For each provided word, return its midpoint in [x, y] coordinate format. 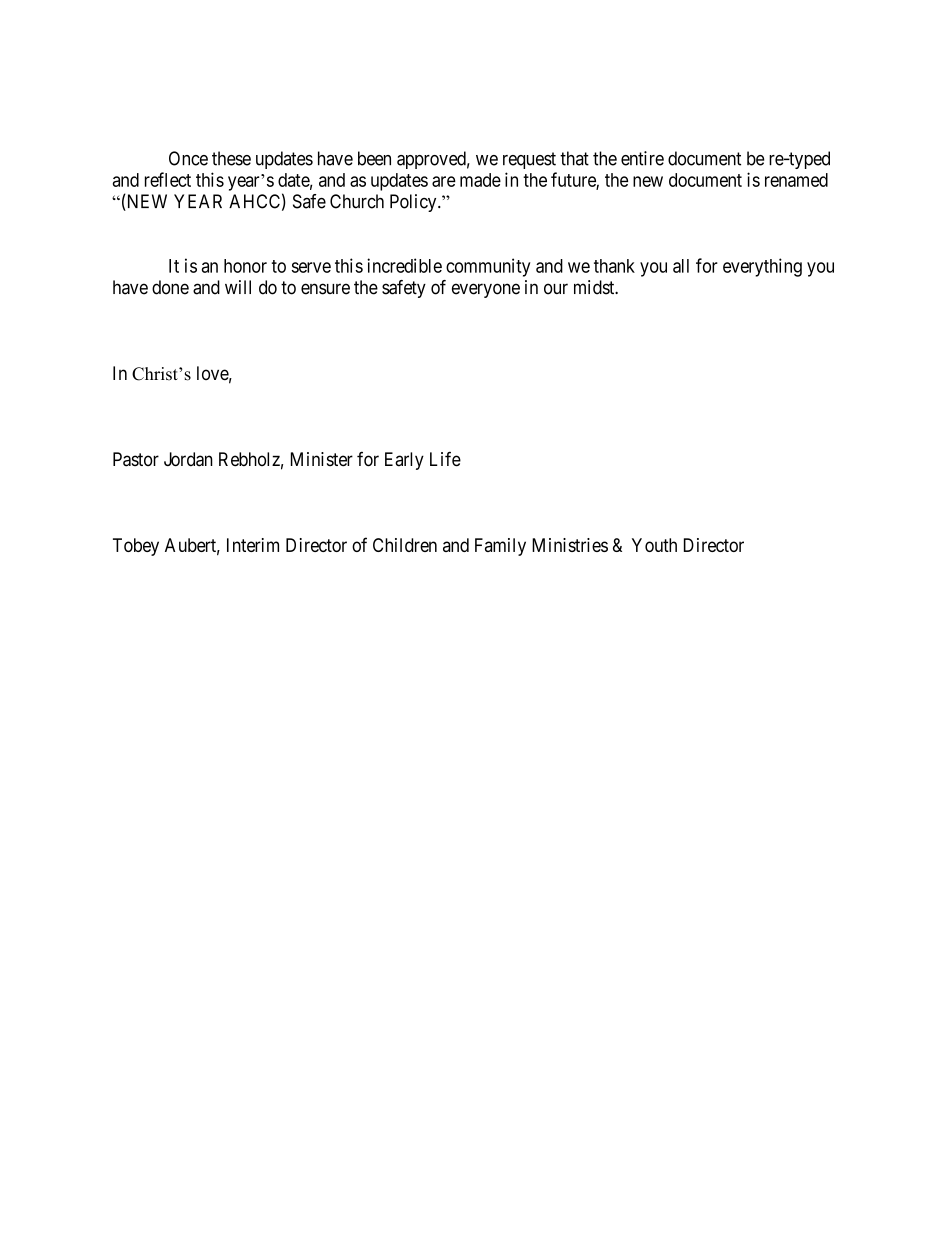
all [681, 266]
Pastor [136, 459]
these [231, 158]
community [488, 267]
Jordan [188, 459]
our [556, 289]
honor [245, 266]
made [480, 180]
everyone [486, 290]
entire [642, 158]
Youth [654, 545]
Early [404, 461]
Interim [253, 545]
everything [762, 267]
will [238, 287]
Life [445, 459]
